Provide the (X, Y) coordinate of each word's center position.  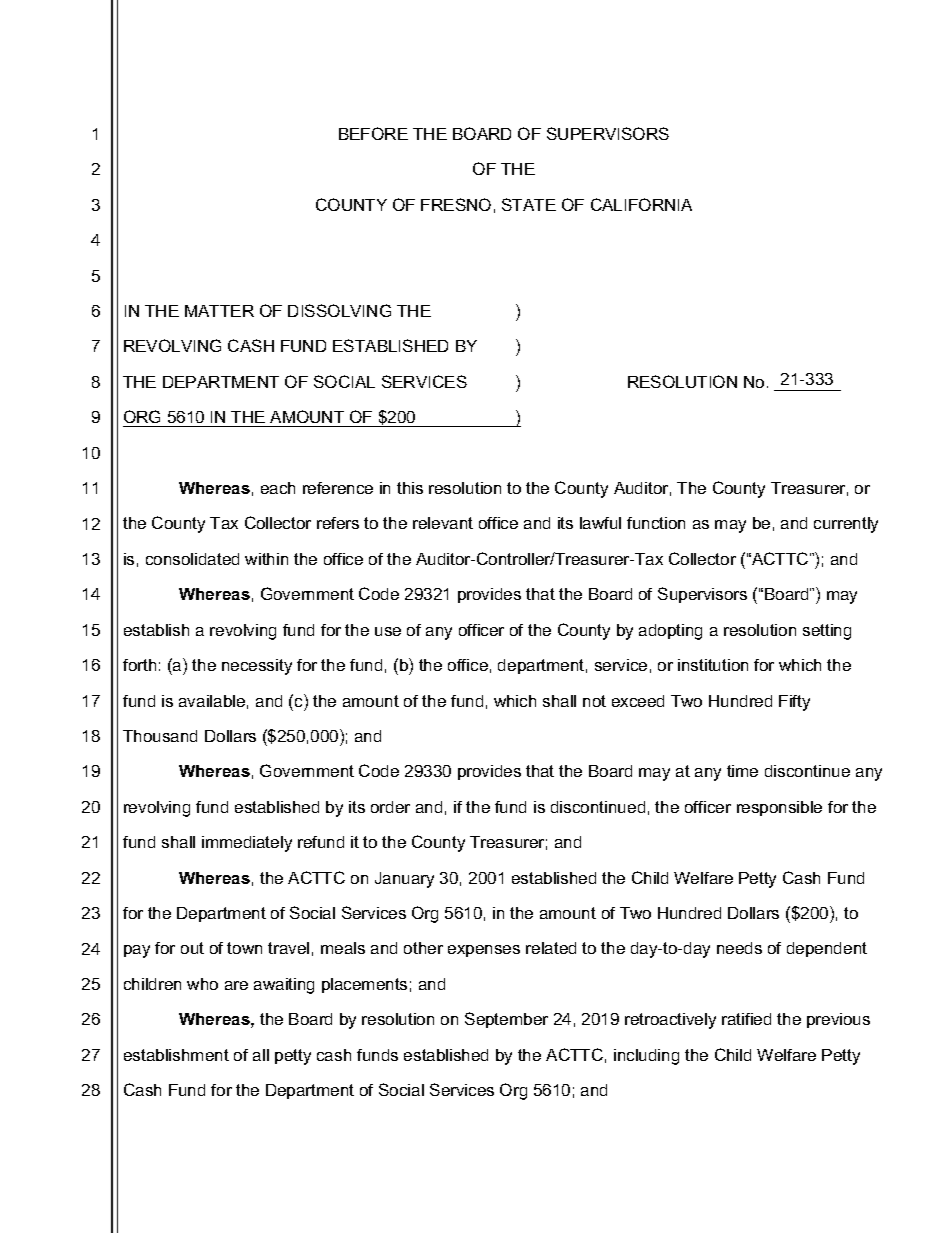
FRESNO (456, 204)
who (202, 984)
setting (827, 632)
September (506, 1020)
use (388, 631)
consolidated (192, 559)
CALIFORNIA (641, 204)
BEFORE (373, 133)
